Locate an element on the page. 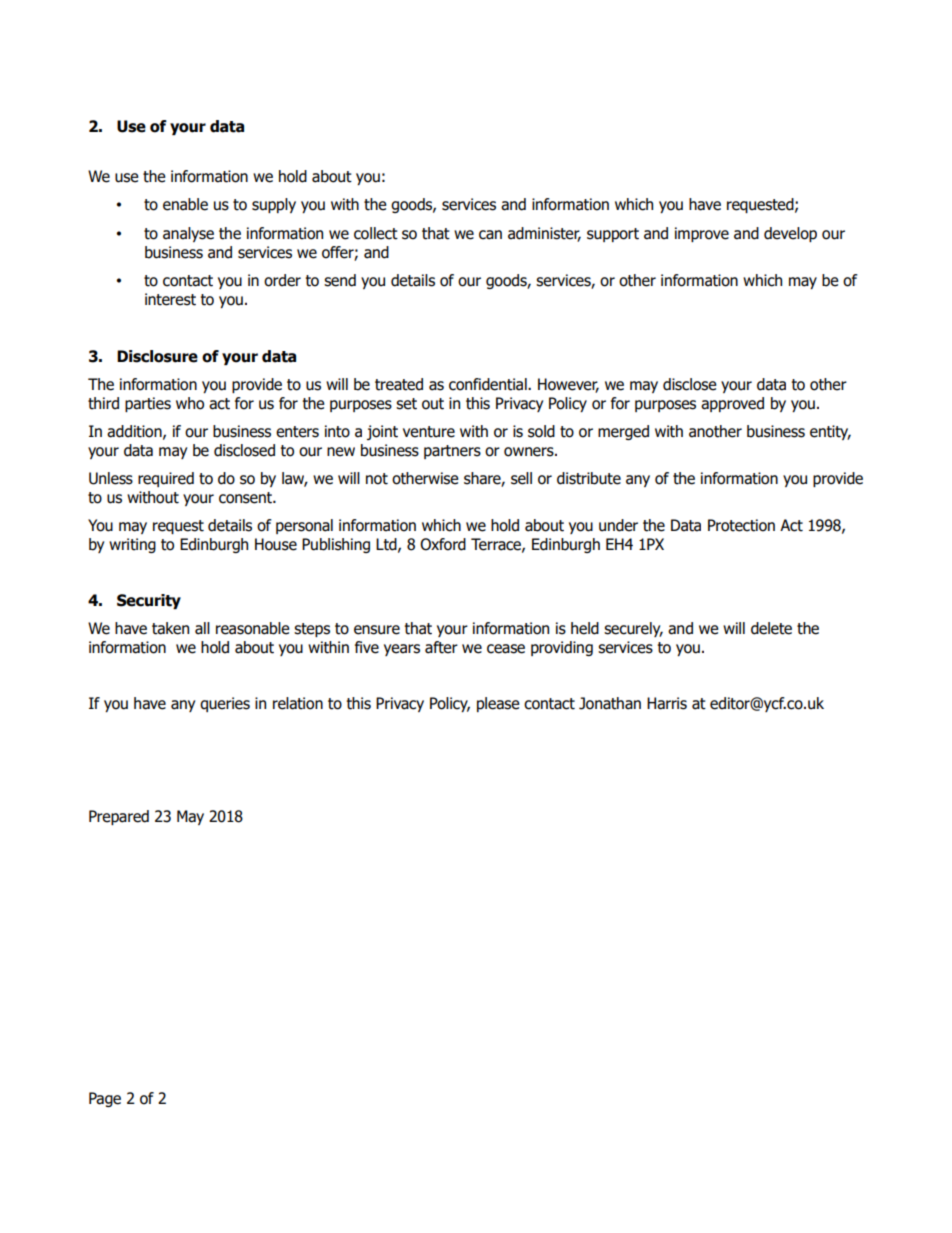 This document has width=952, height=1233. Oxford is located at coordinates (443, 544).
